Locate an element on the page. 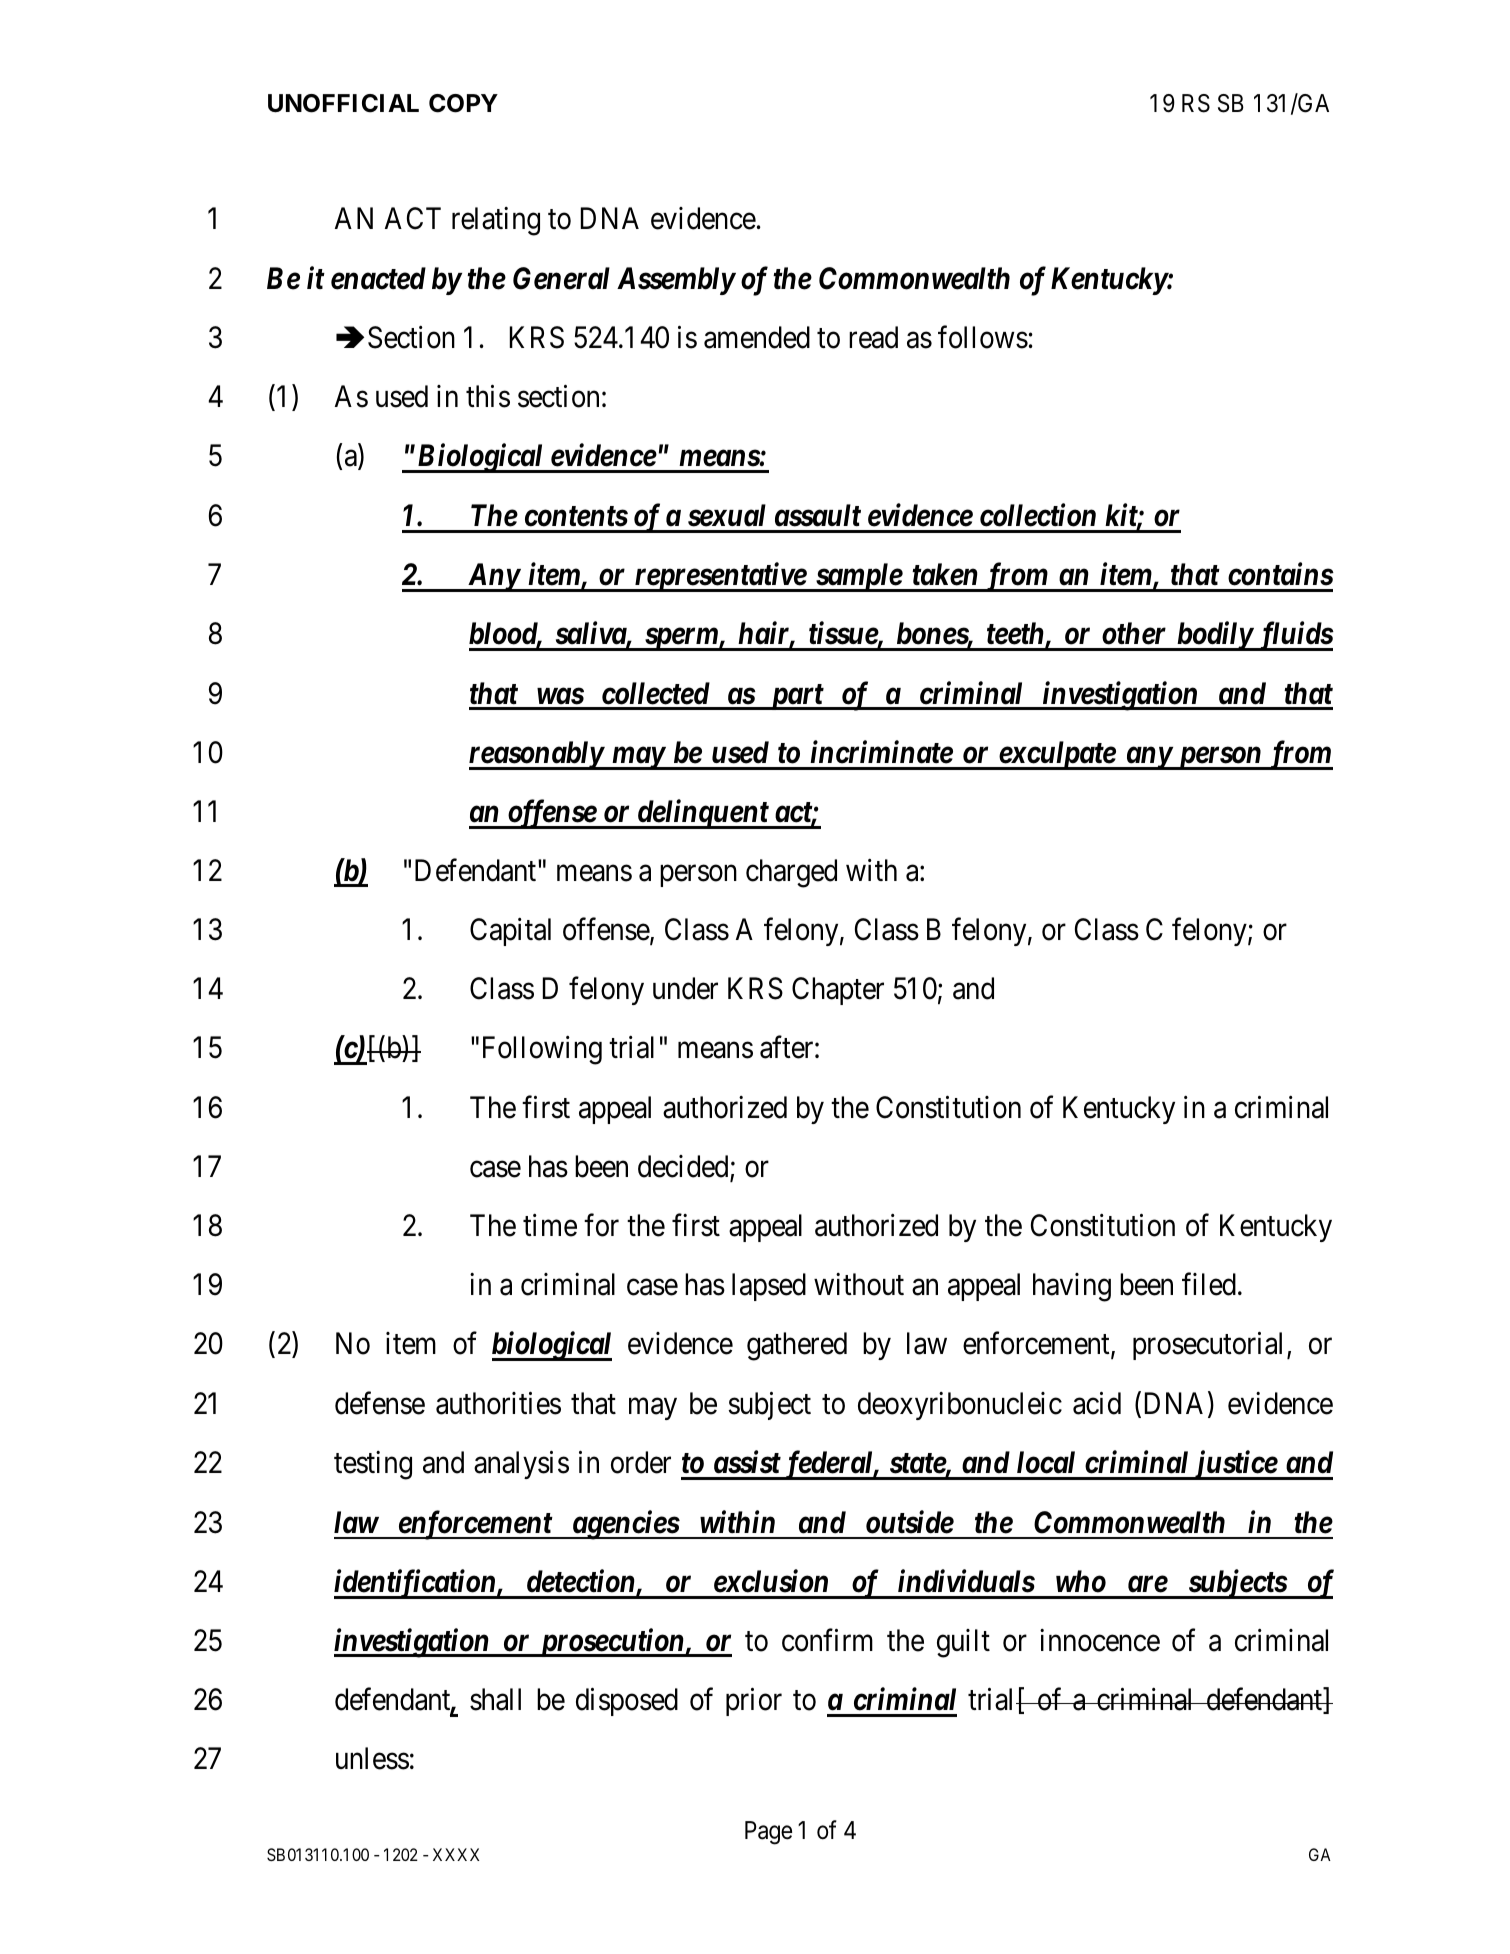  Capital is located at coordinates (510, 932).
